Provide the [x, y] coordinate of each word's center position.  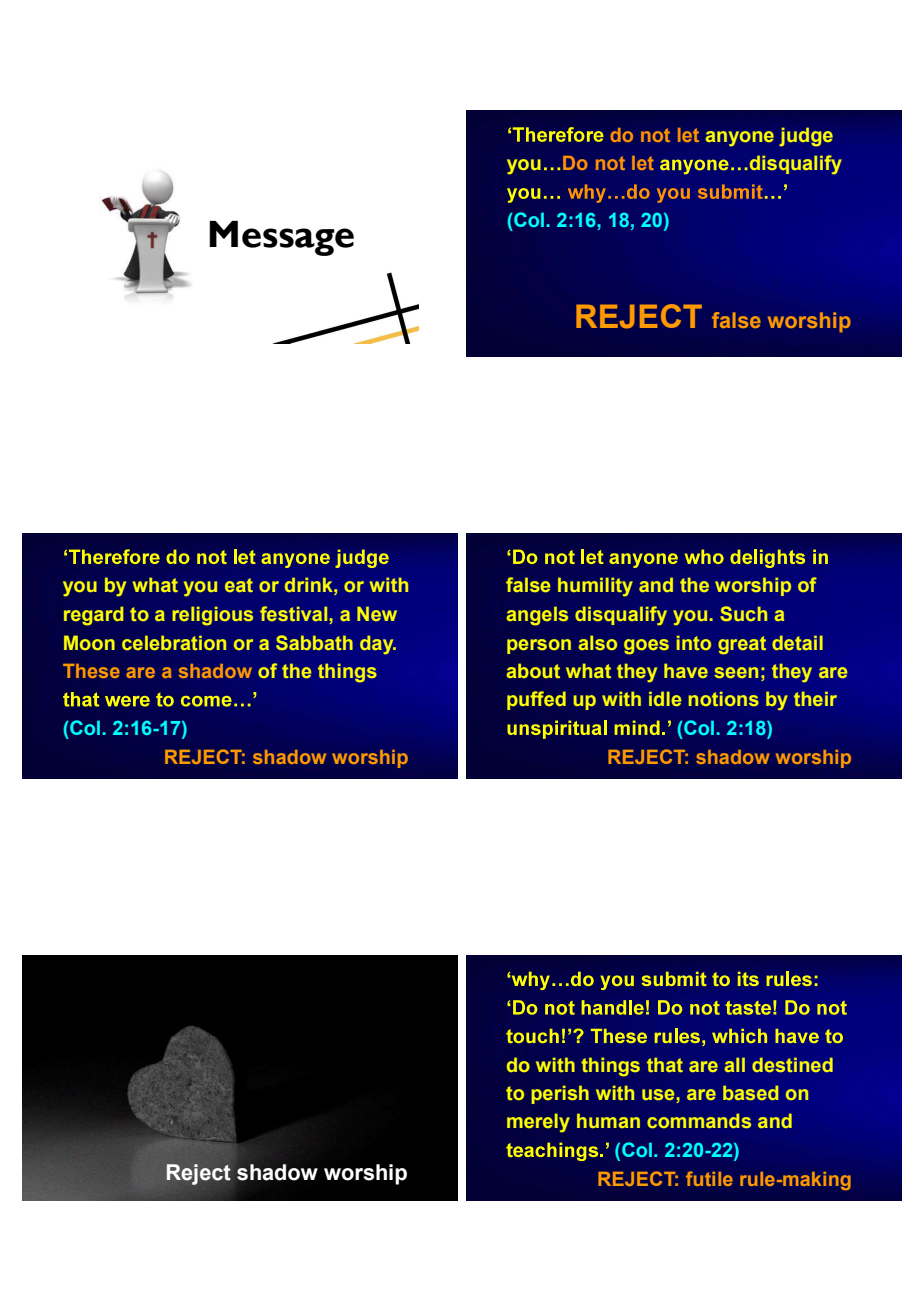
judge [806, 137]
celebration [174, 642]
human [608, 1120]
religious [212, 616]
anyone [740, 139]
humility [595, 587]
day [378, 645]
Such [743, 613]
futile [709, 1178]
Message [281, 238]
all [735, 1064]
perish [560, 1094]
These [91, 671]
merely [538, 1123]
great [742, 645]
